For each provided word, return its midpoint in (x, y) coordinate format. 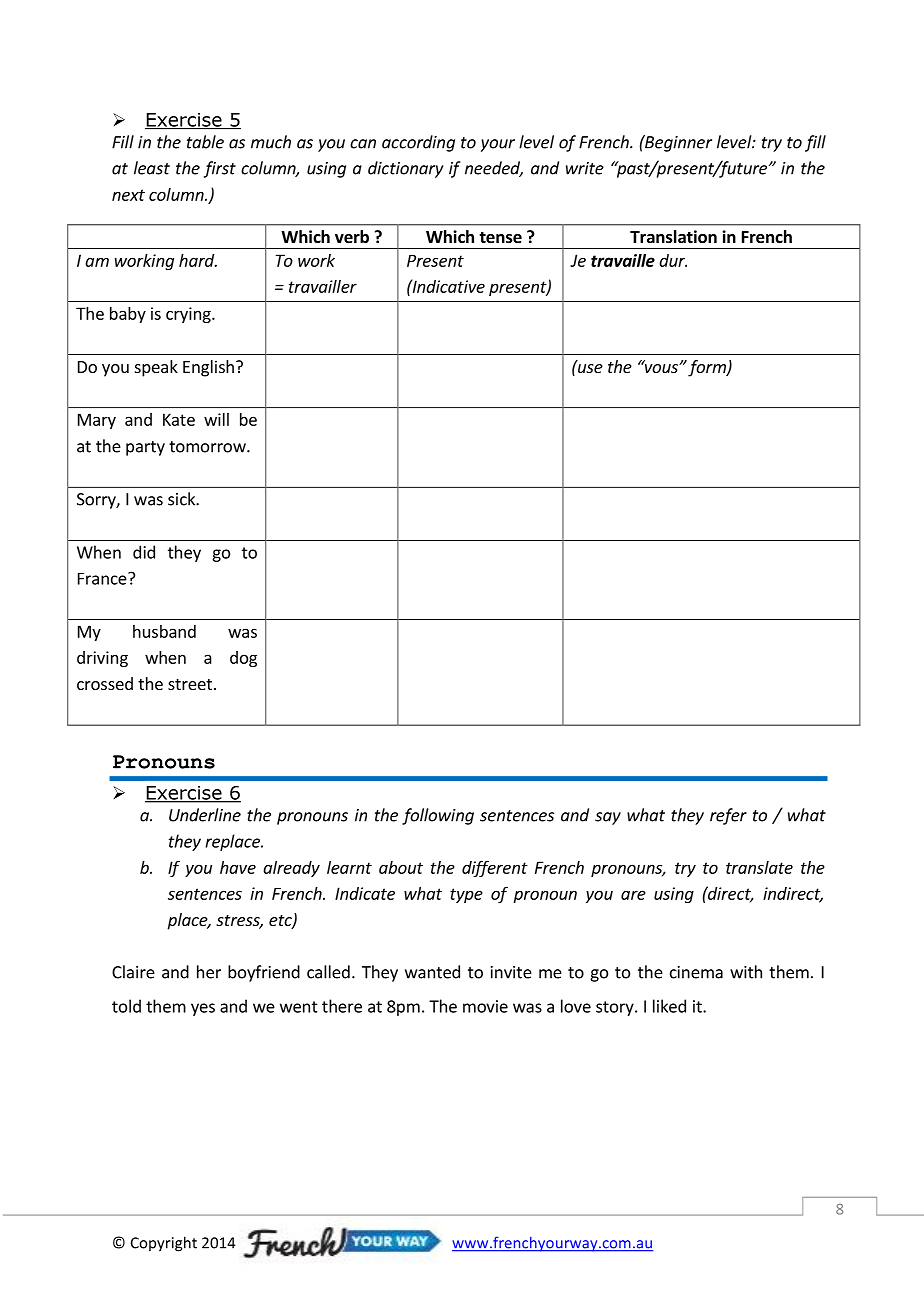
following (438, 816)
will (216, 419)
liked (669, 1006)
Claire (133, 972)
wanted (432, 972)
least (152, 168)
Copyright (164, 1244)
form (708, 368)
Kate (179, 419)
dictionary (406, 169)
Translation (673, 237)
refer (728, 816)
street (190, 684)
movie (485, 1006)
